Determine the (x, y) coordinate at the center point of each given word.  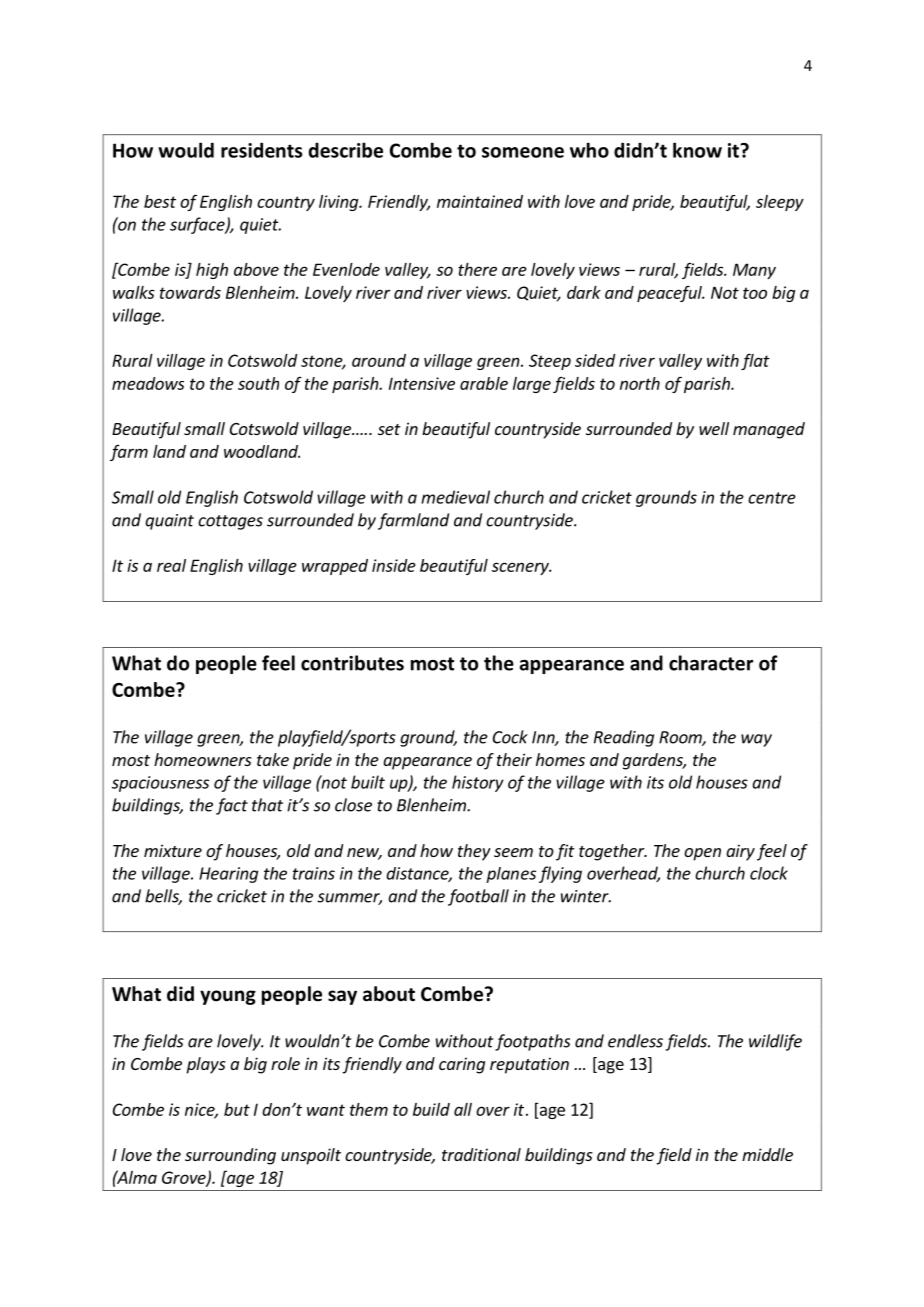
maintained (480, 201)
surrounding (230, 1156)
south (258, 383)
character (711, 663)
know (697, 150)
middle (767, 1154)
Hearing (228, 875)
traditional (481, 1154)
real (171, 565)
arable (484, 383)
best (160, 201)
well (714, 428)
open (702, 854)
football (478, 897)
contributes (352, 663)
